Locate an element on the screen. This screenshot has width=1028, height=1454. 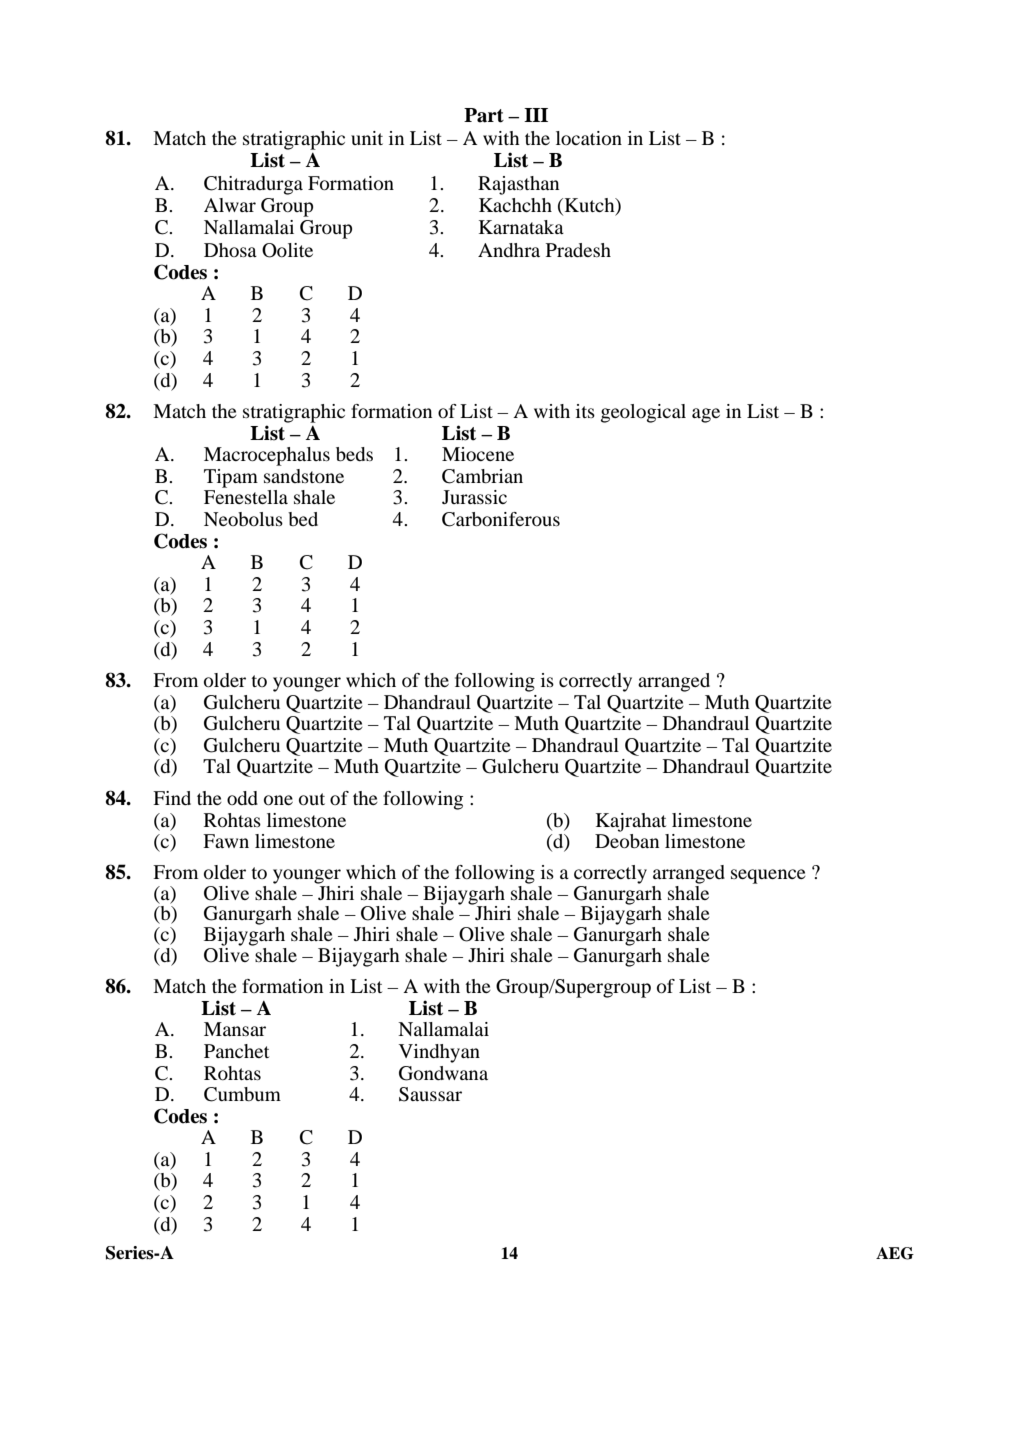
unit is located at coordinates (367, 138).
